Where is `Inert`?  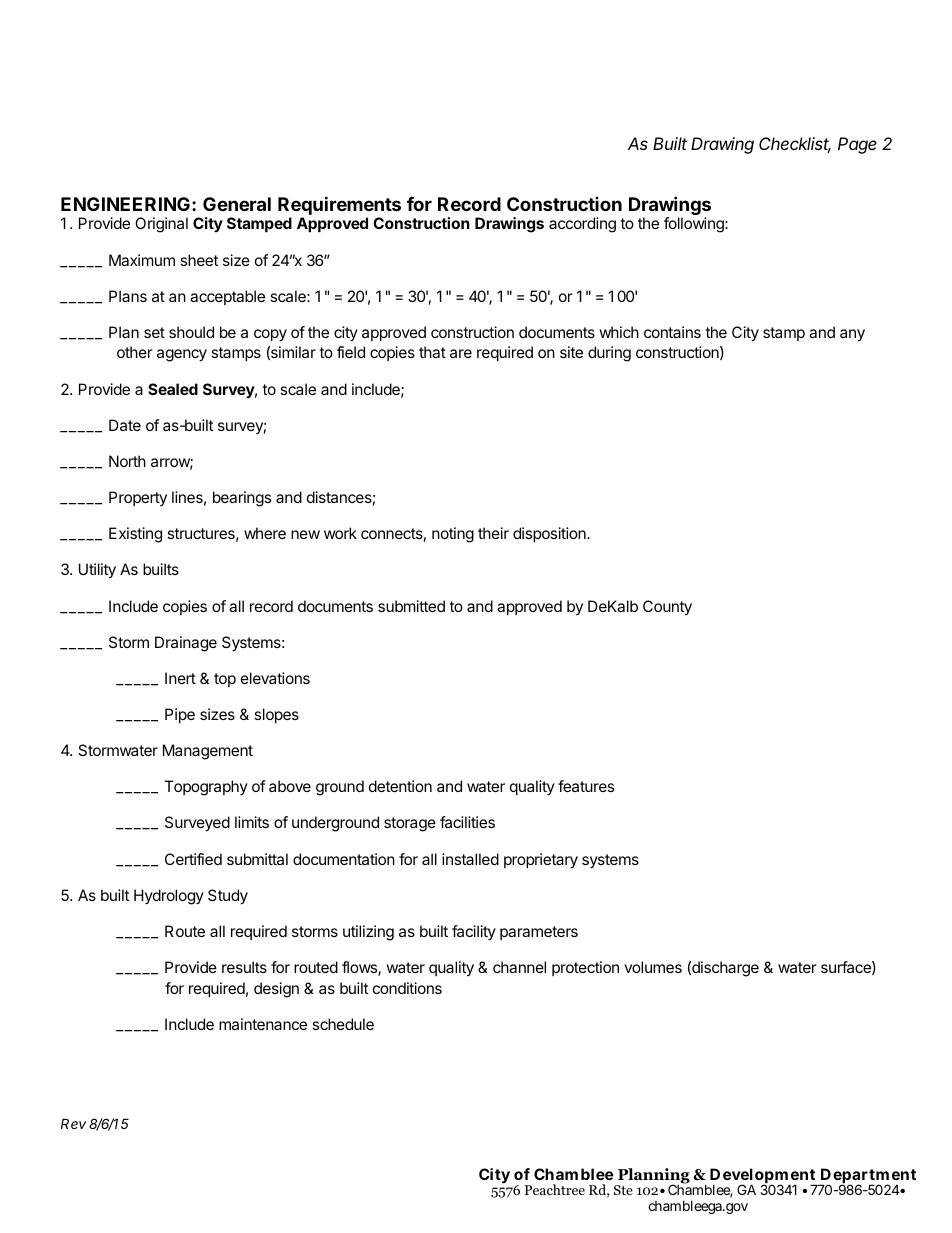
Inert is located at coordinates (180, 678).
